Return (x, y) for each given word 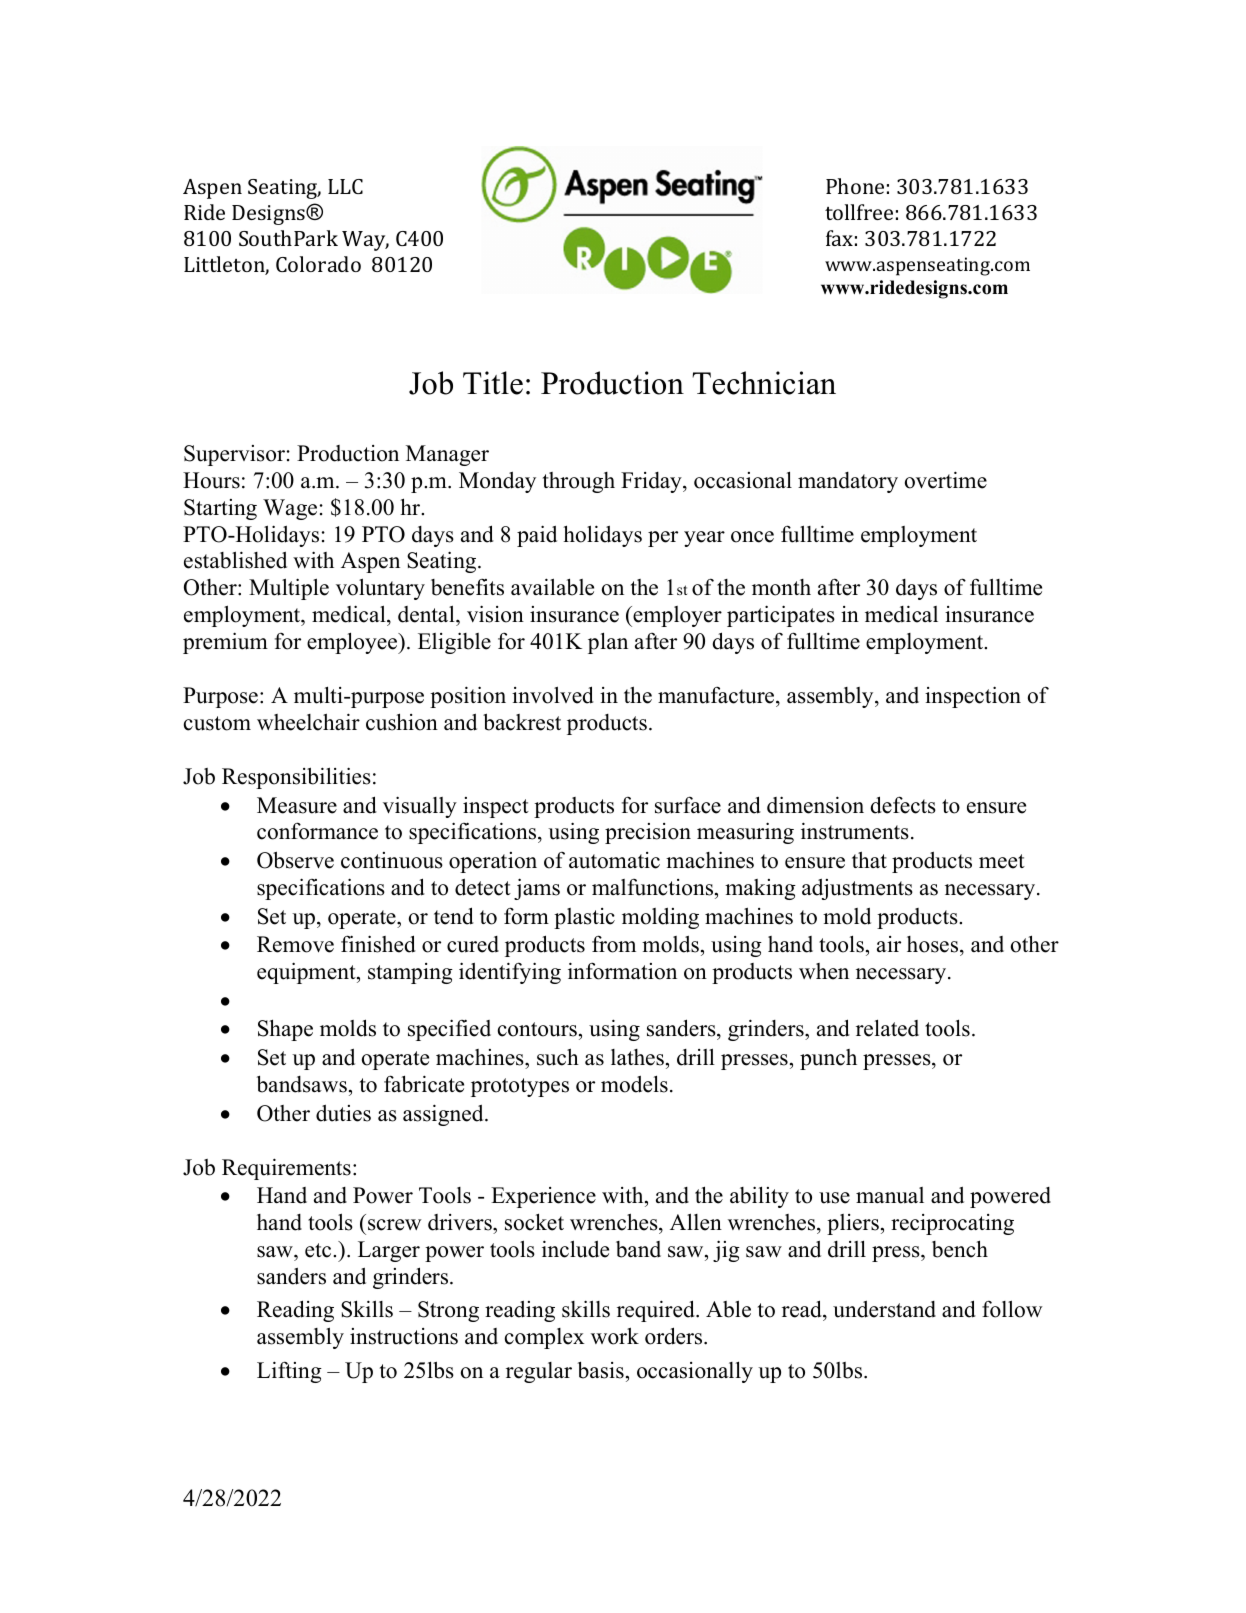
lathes (637, 1057)
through (579, 482)
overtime (946, 480)
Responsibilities (296, 778)
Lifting (289, 1372)
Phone (855, 186)
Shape (285, 1030)
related (887, 1028)
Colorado (318, 264)
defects (903, 805)
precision (648, 833)
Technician (764, 383)
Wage (290, 509)
